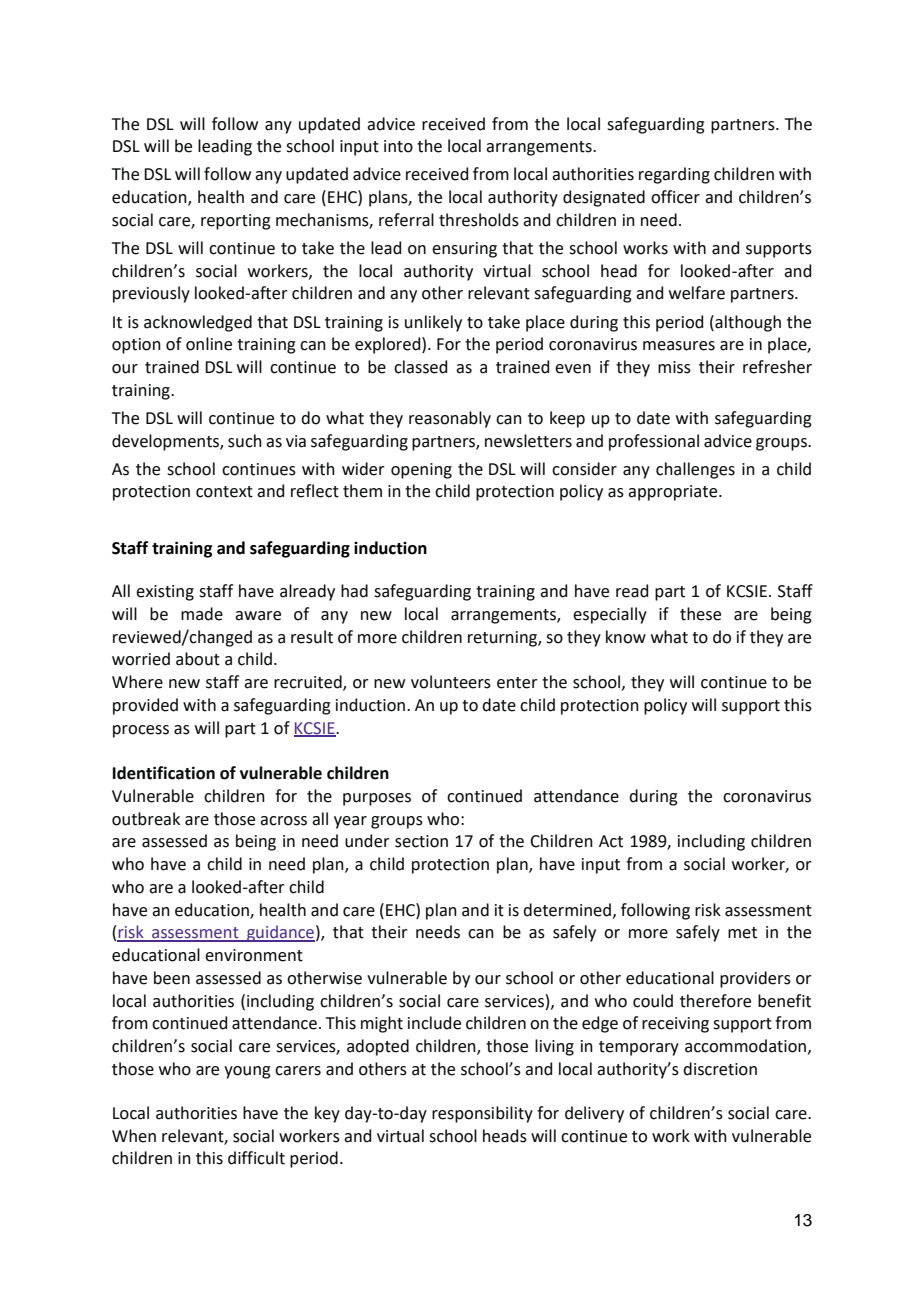  I want to click on section, so click(421, 841).
